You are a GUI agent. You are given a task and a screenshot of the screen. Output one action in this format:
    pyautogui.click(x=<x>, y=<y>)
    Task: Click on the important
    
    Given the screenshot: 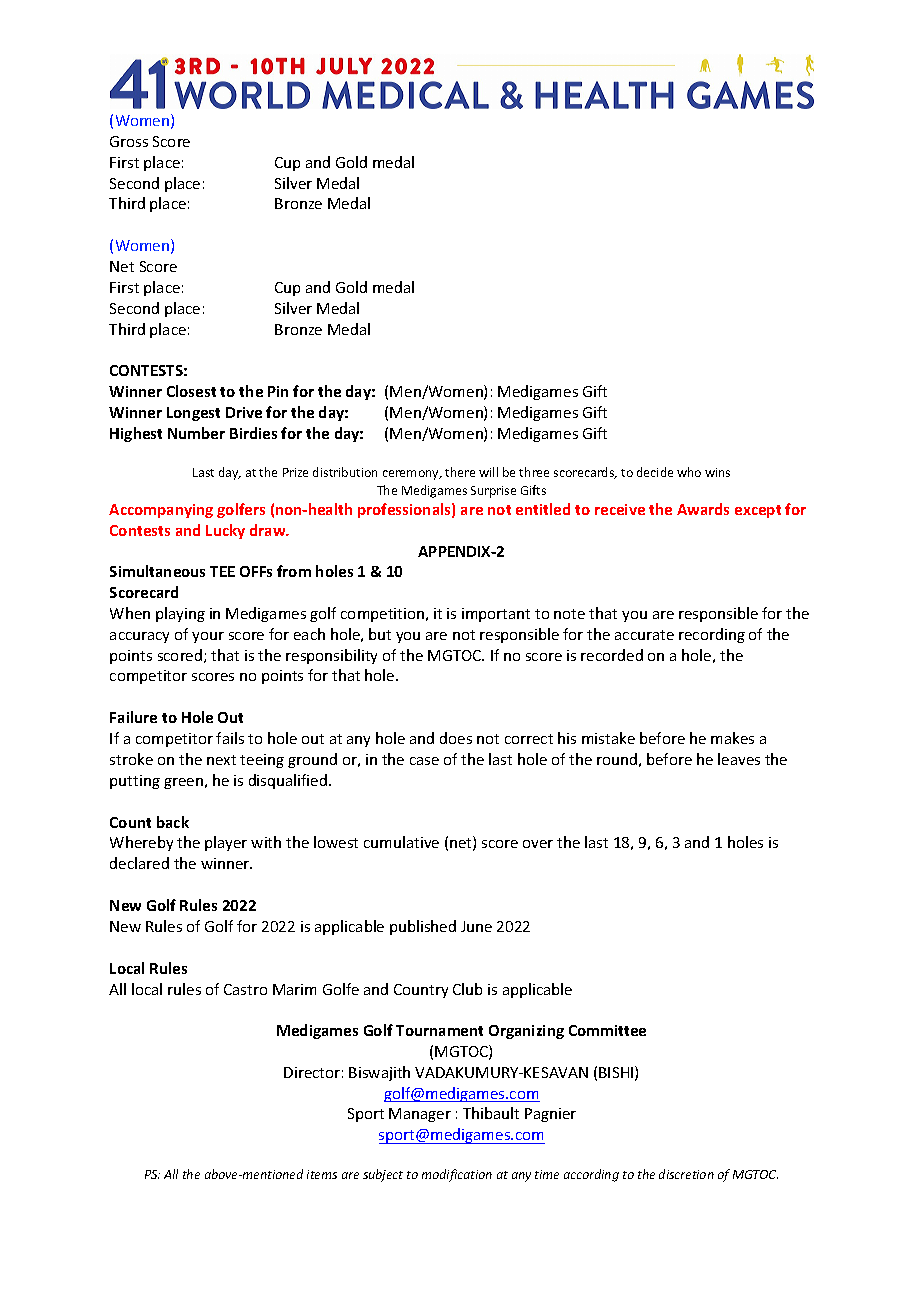 What is the action you would take?
    pyautogui.click(x=496, y=615)
